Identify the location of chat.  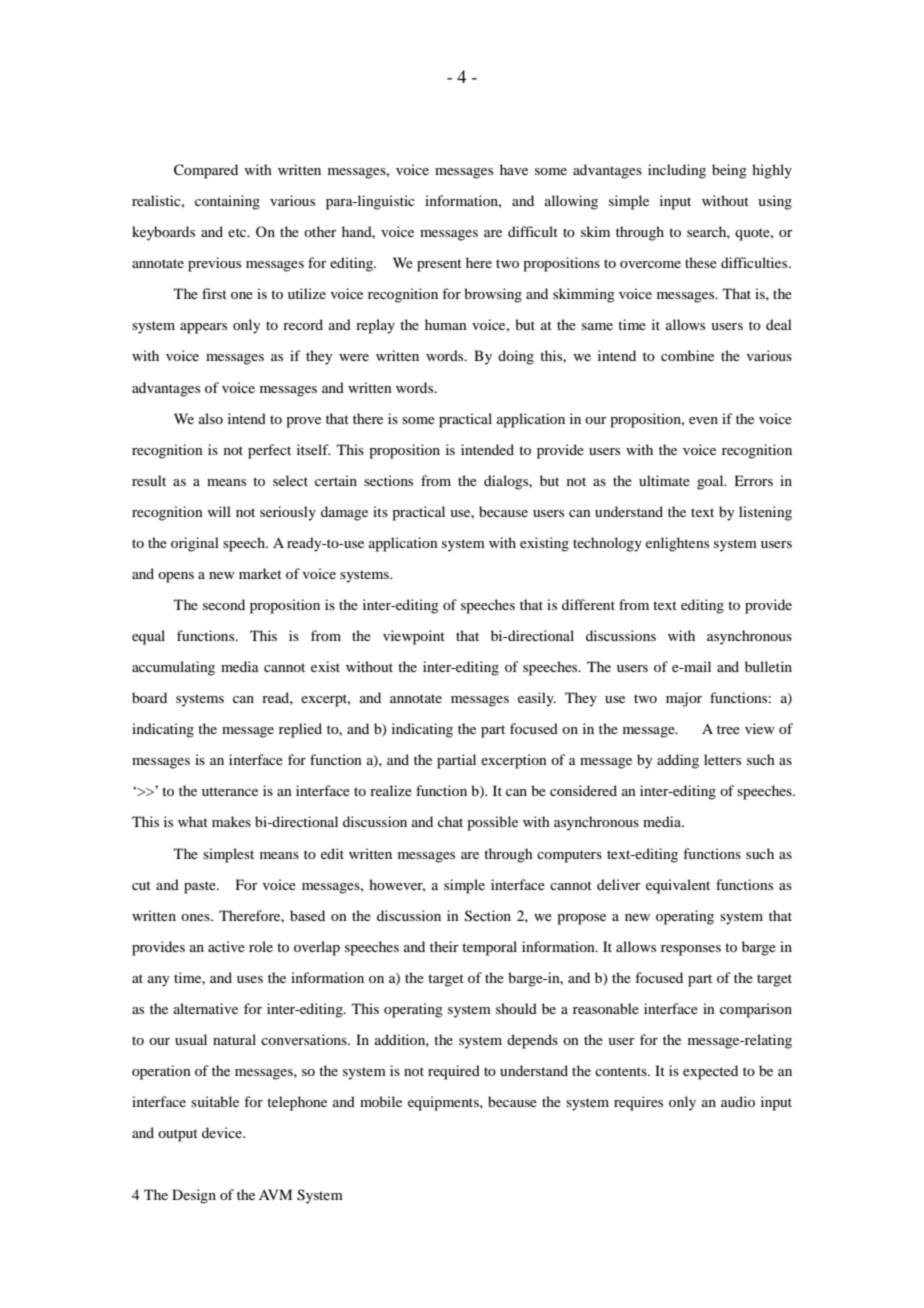
(450, 821).
